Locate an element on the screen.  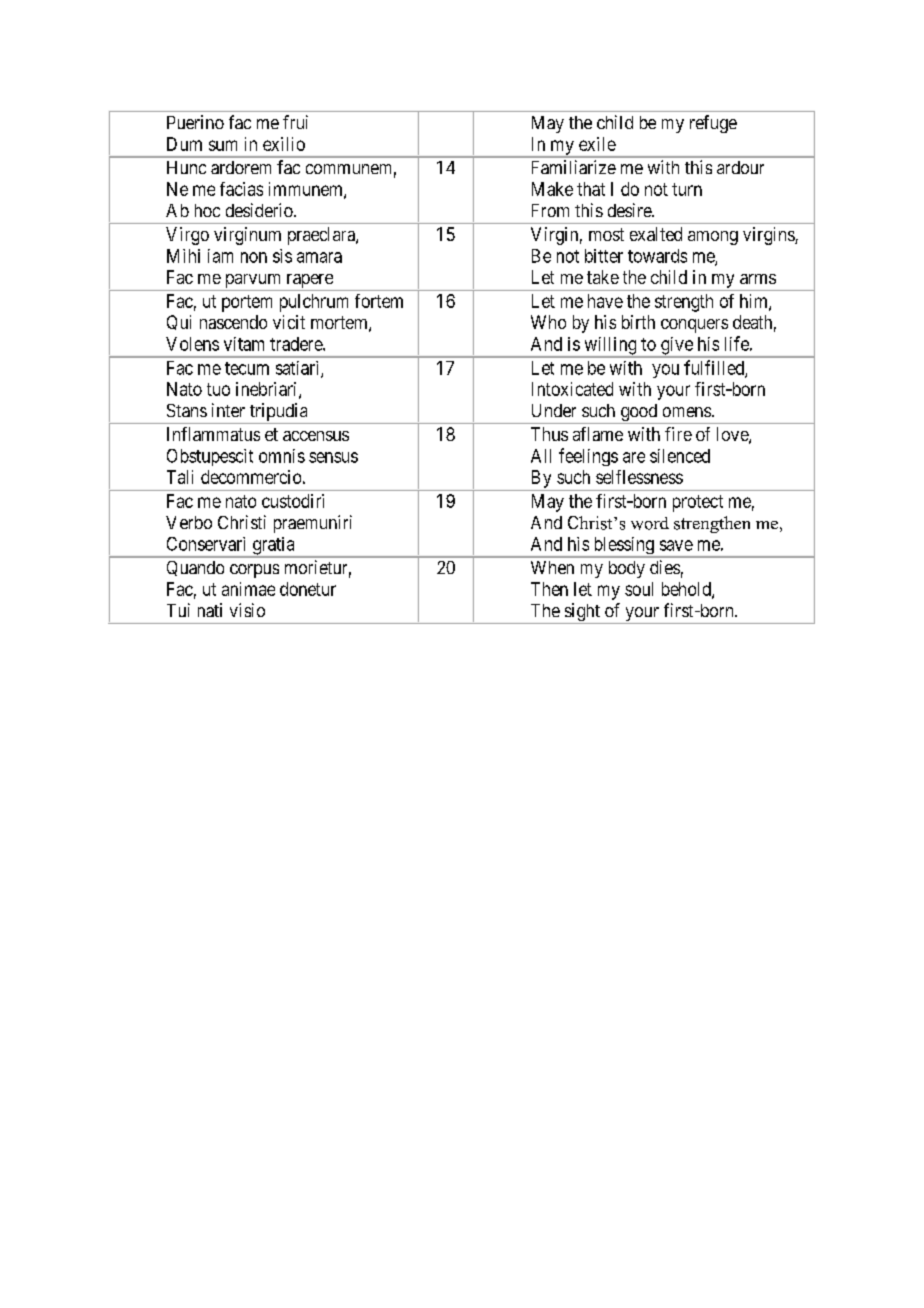
Who is located at coordinates (548, 322).
